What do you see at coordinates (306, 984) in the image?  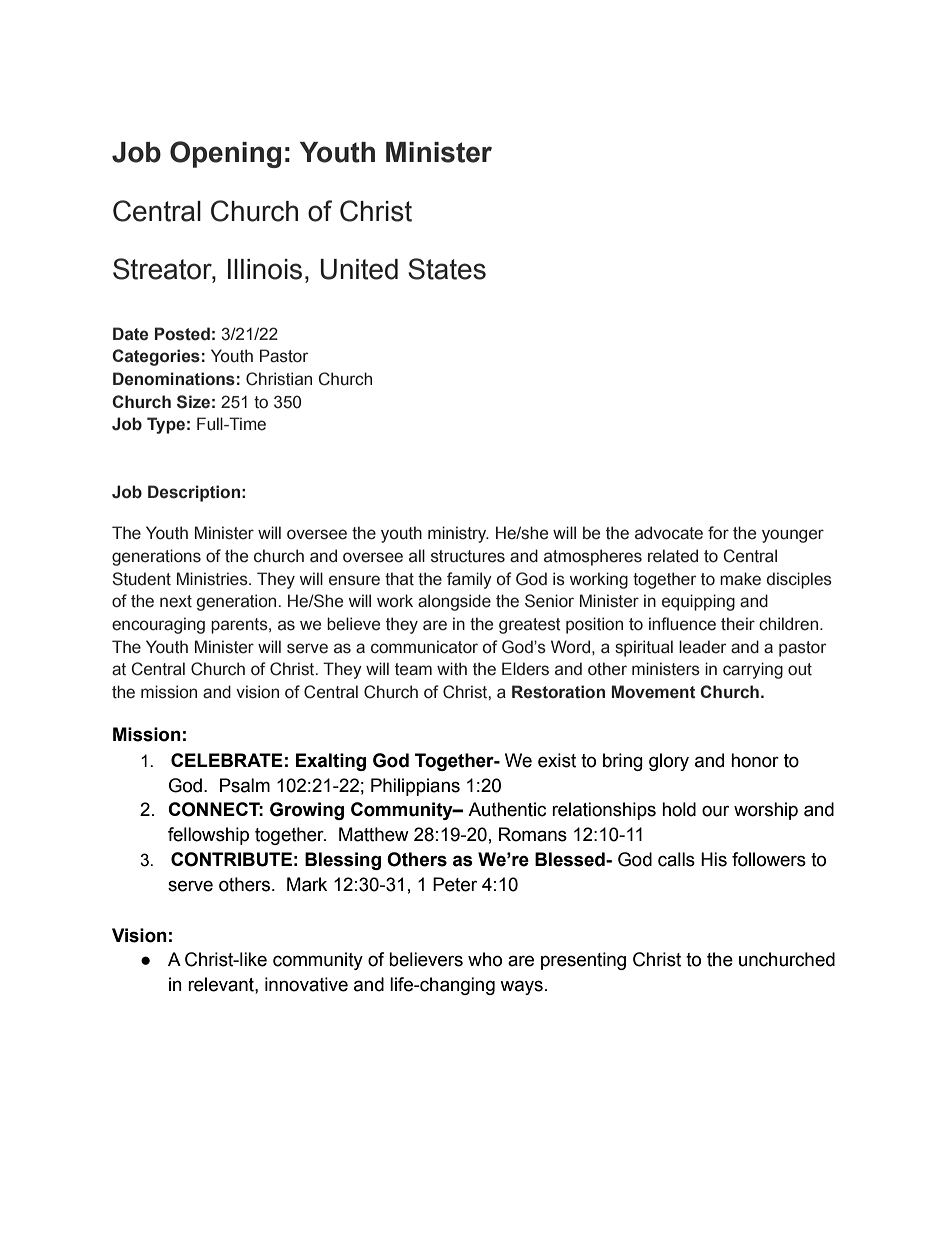 I see `innovative` at bounding box center [306, 984].
